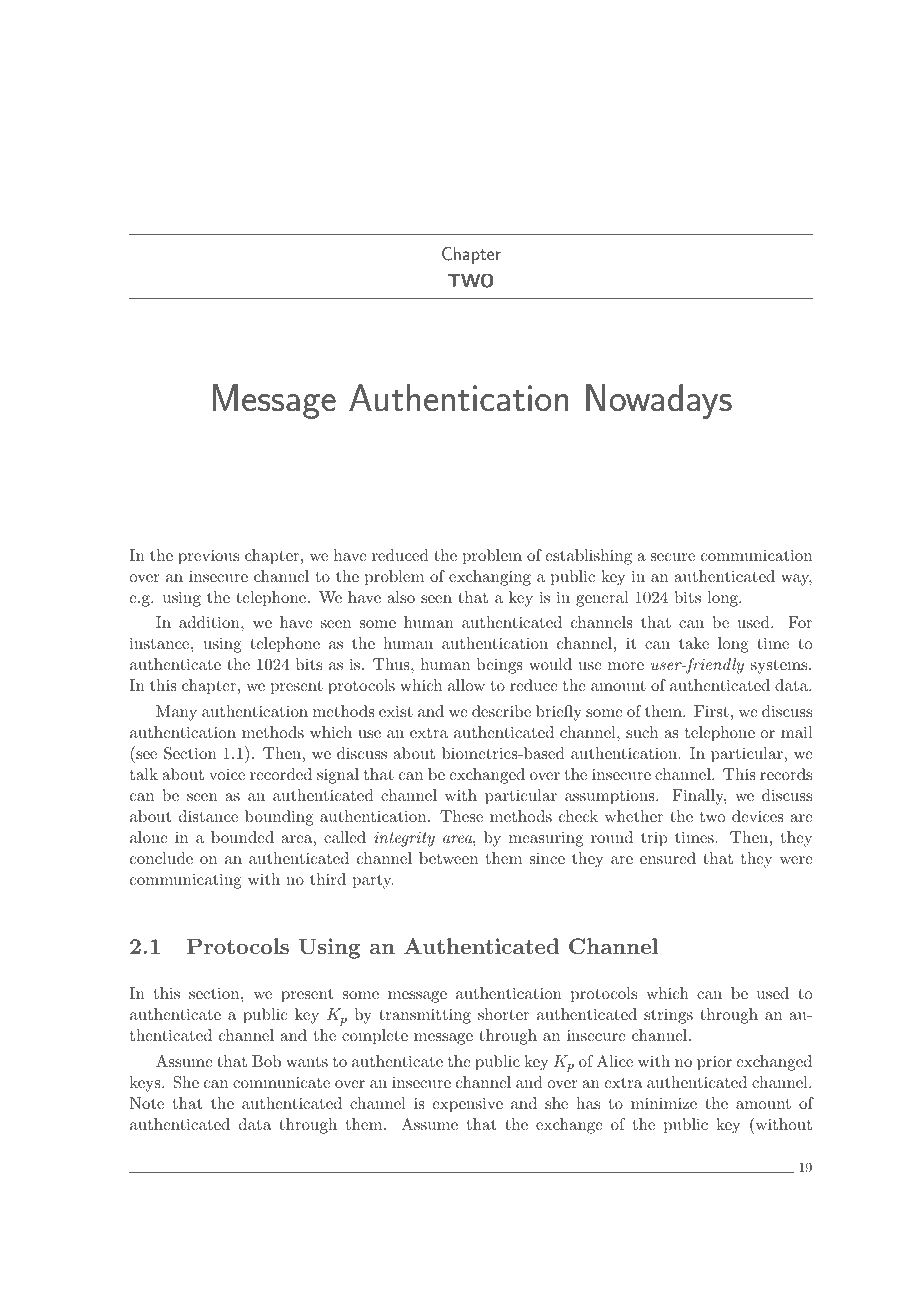  Describe the element at coordinates (756, 555) in the image. I see `communication` at that location.
